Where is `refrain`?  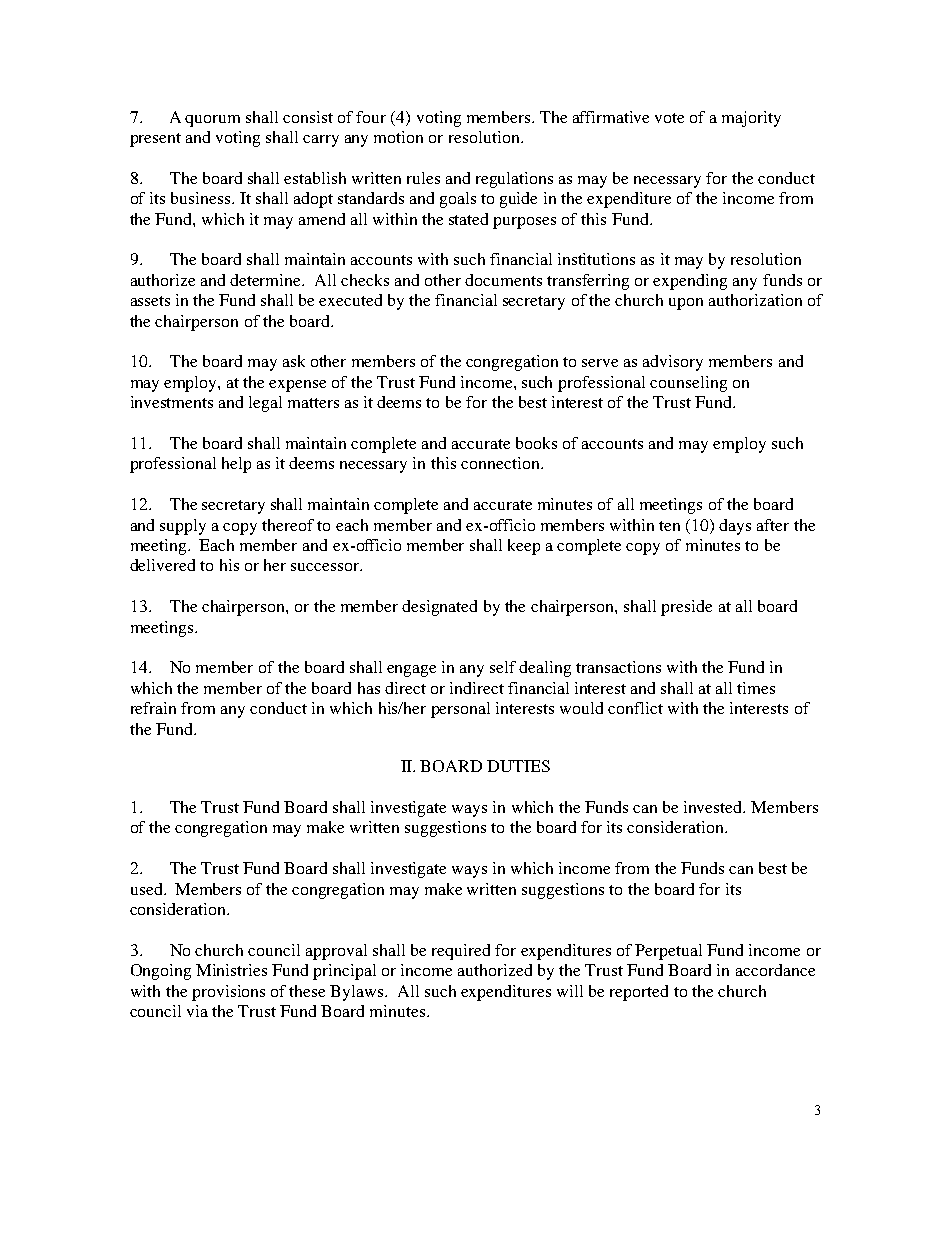 refrain is located at coordinates (153, 708).
